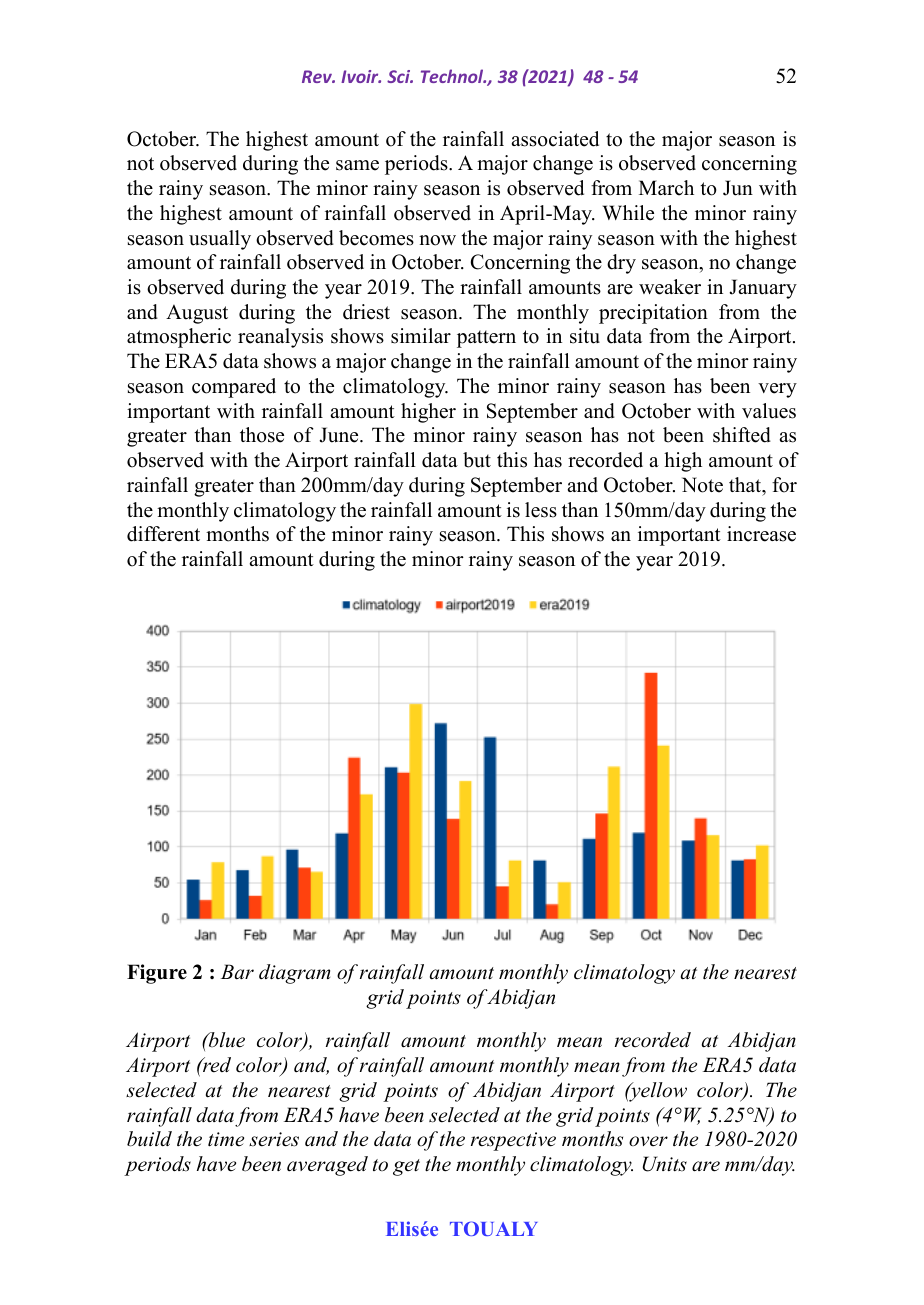 Image resolution: width=924 pixels, height=1305 pixels. Describe the element at coordinates (761, 534) in the screenshot. I see `increase` at that location.
